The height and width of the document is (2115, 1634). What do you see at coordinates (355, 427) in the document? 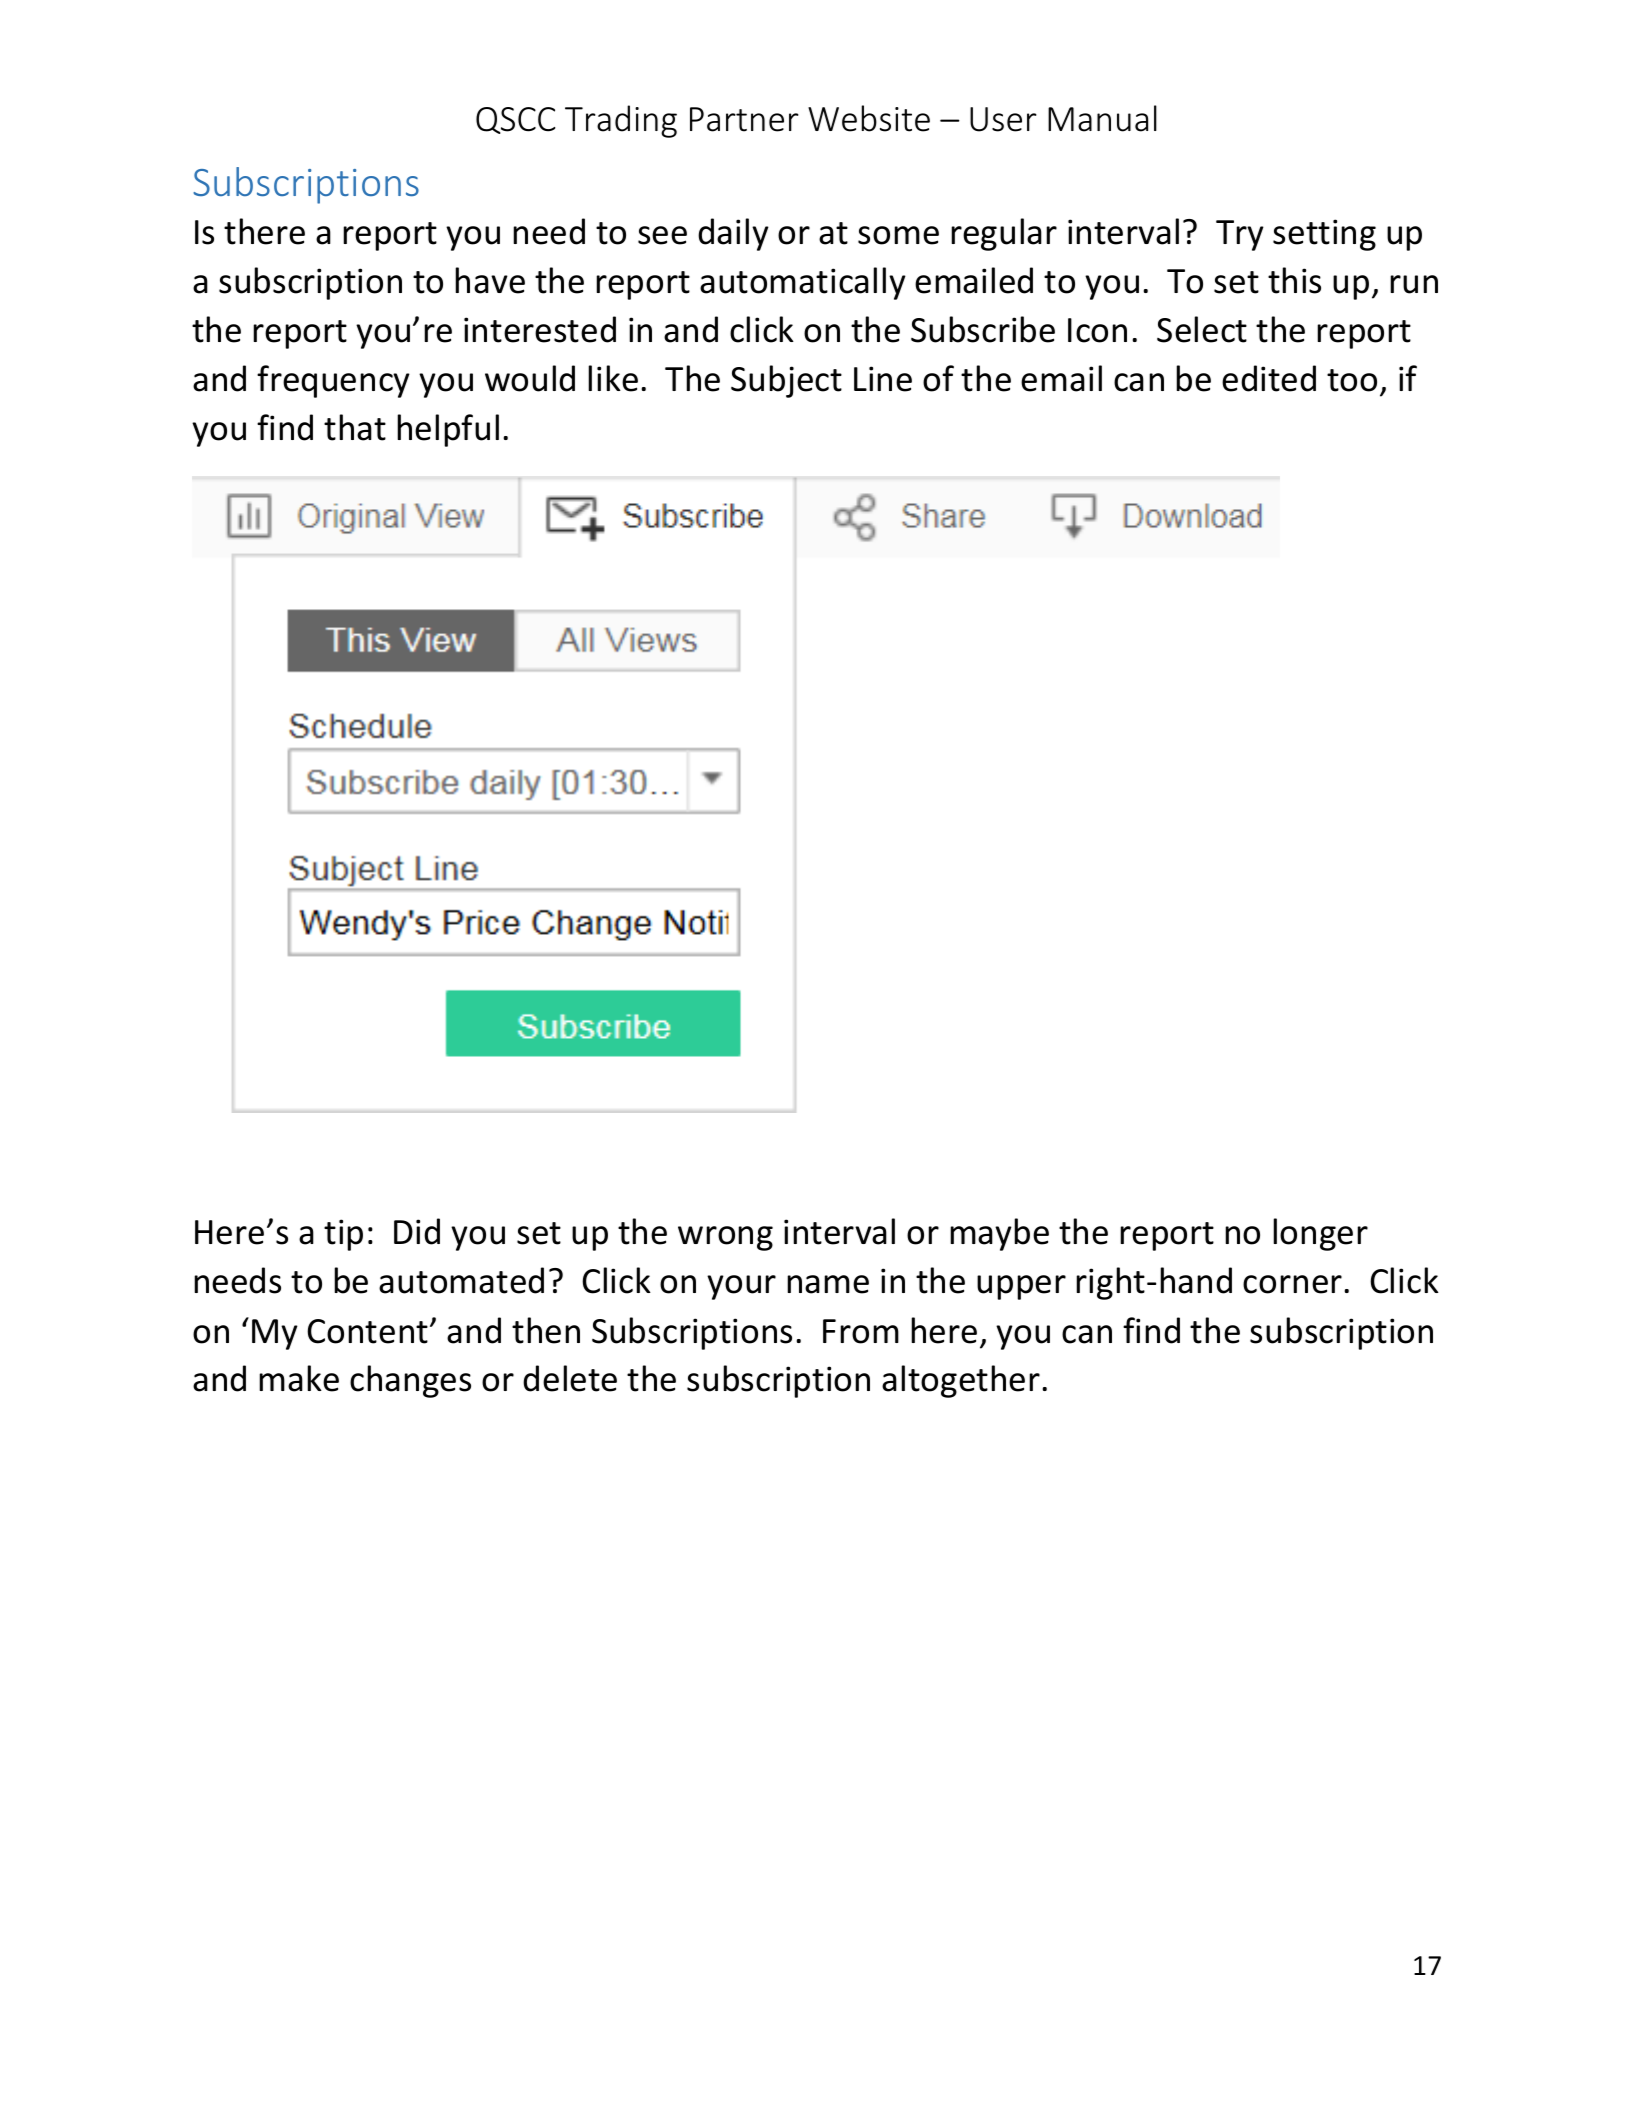
I see `that` at bounding box center [355, 427].
